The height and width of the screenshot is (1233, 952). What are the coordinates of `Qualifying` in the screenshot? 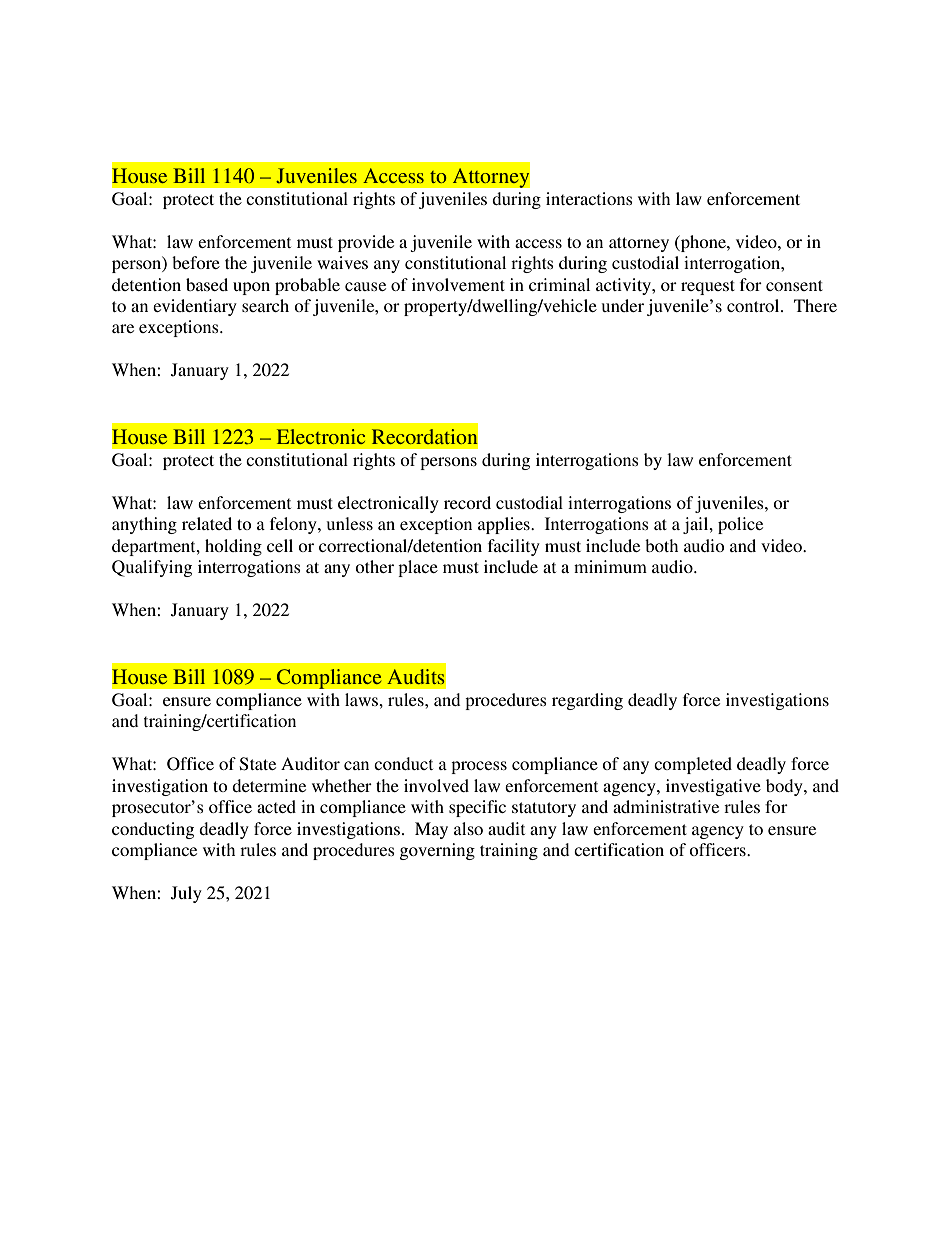 It's located at (152, 568).
